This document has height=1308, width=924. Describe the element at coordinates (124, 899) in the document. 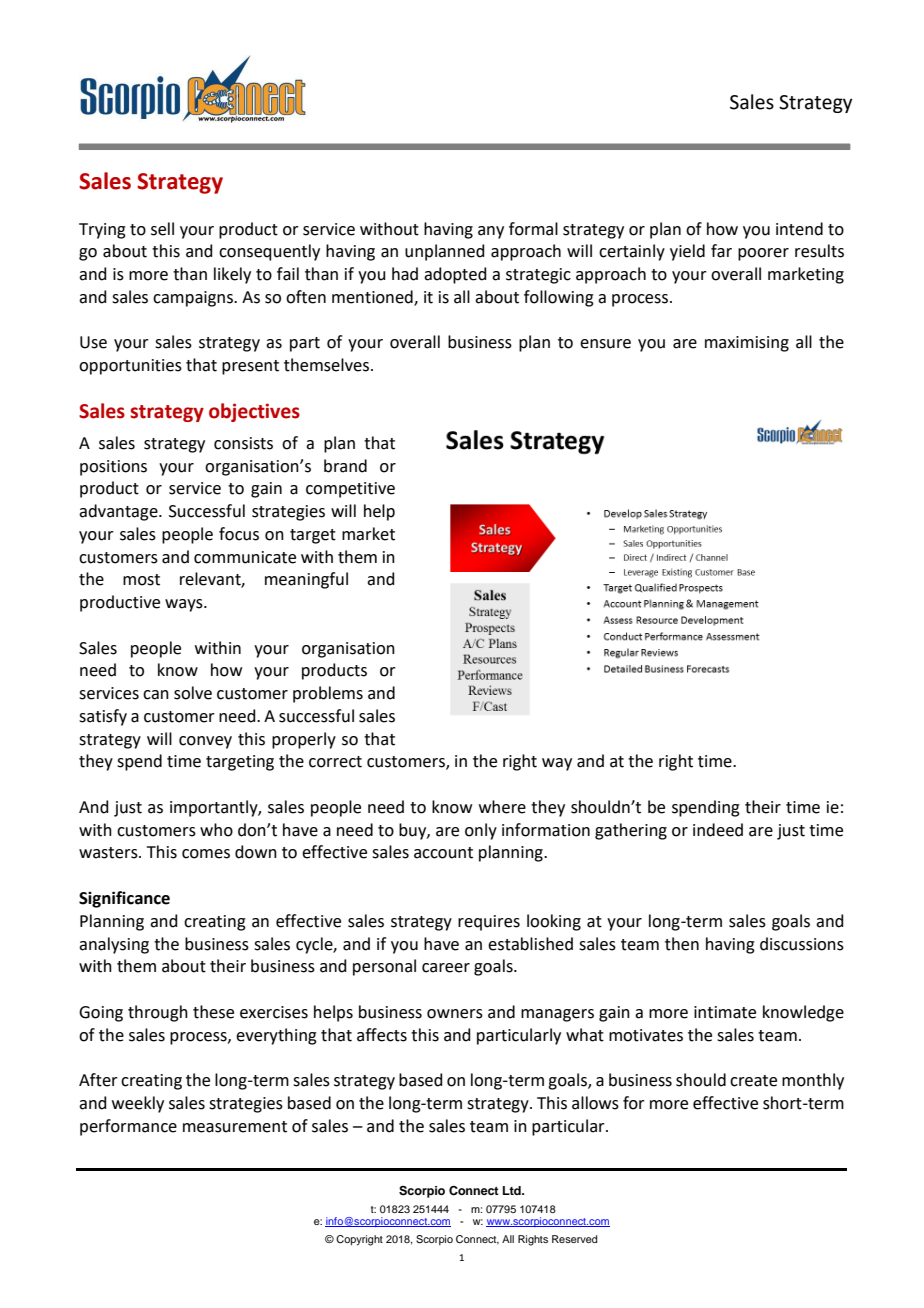

I see `Significance` at that location.
